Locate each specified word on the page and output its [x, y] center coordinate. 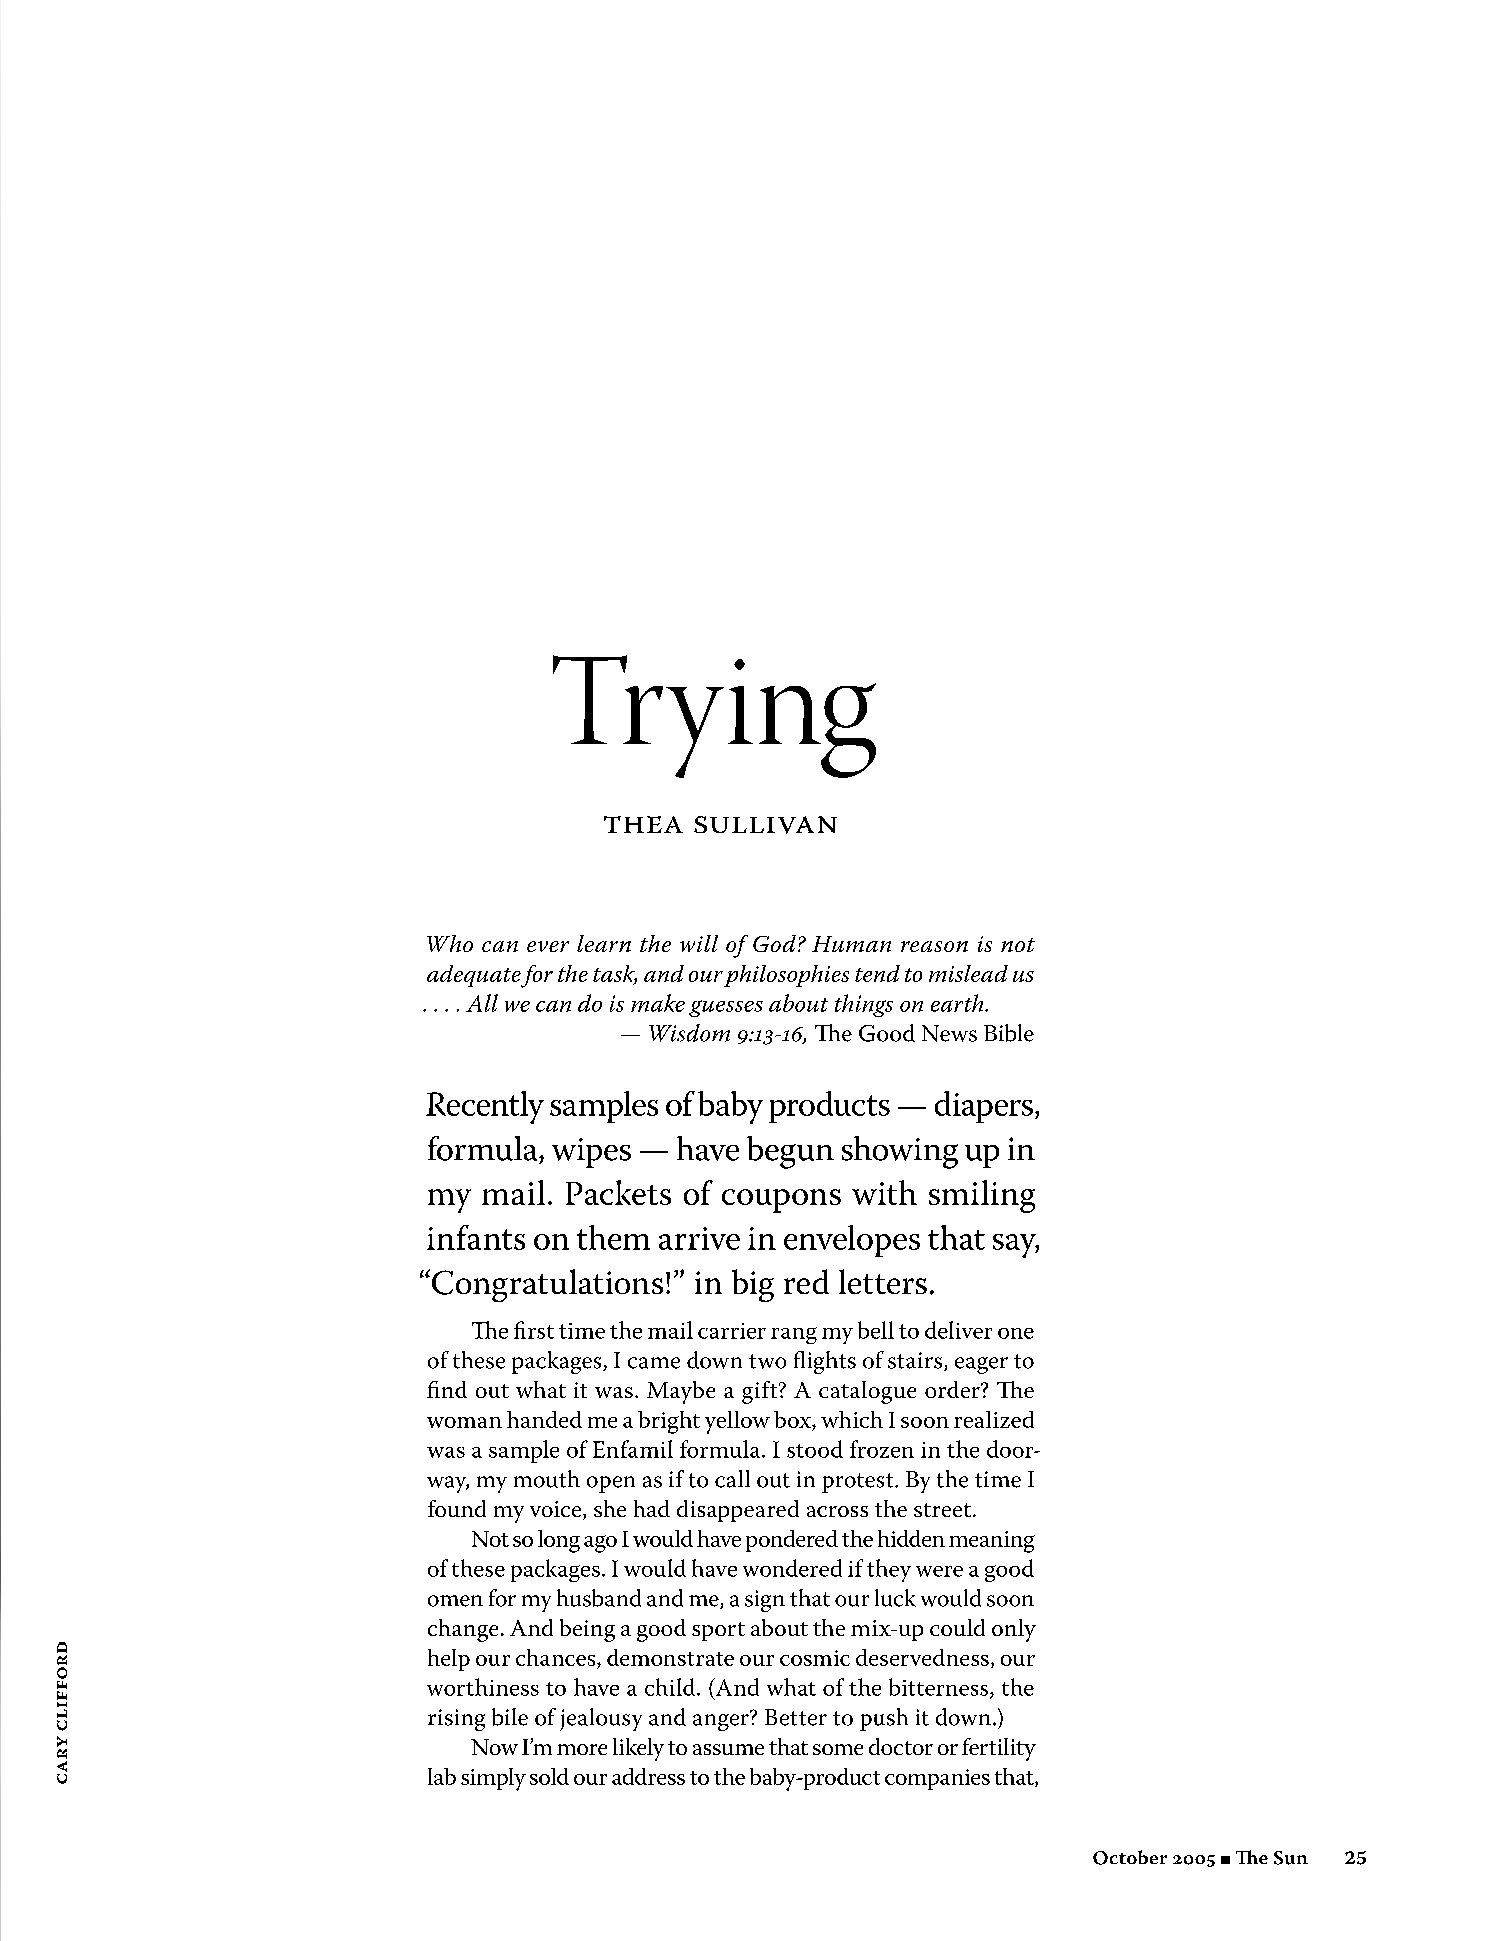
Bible [1009, 1033]
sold [549, 1776]
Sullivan [765, 825]
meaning [992, 1542]
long [559, 1541]
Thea [643, 824]
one [1016, 1333]
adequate [474, 976]
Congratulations [547, 1285]
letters [883, 1281]
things [864, 1005]
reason [934, 946]
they [889, 1570]
